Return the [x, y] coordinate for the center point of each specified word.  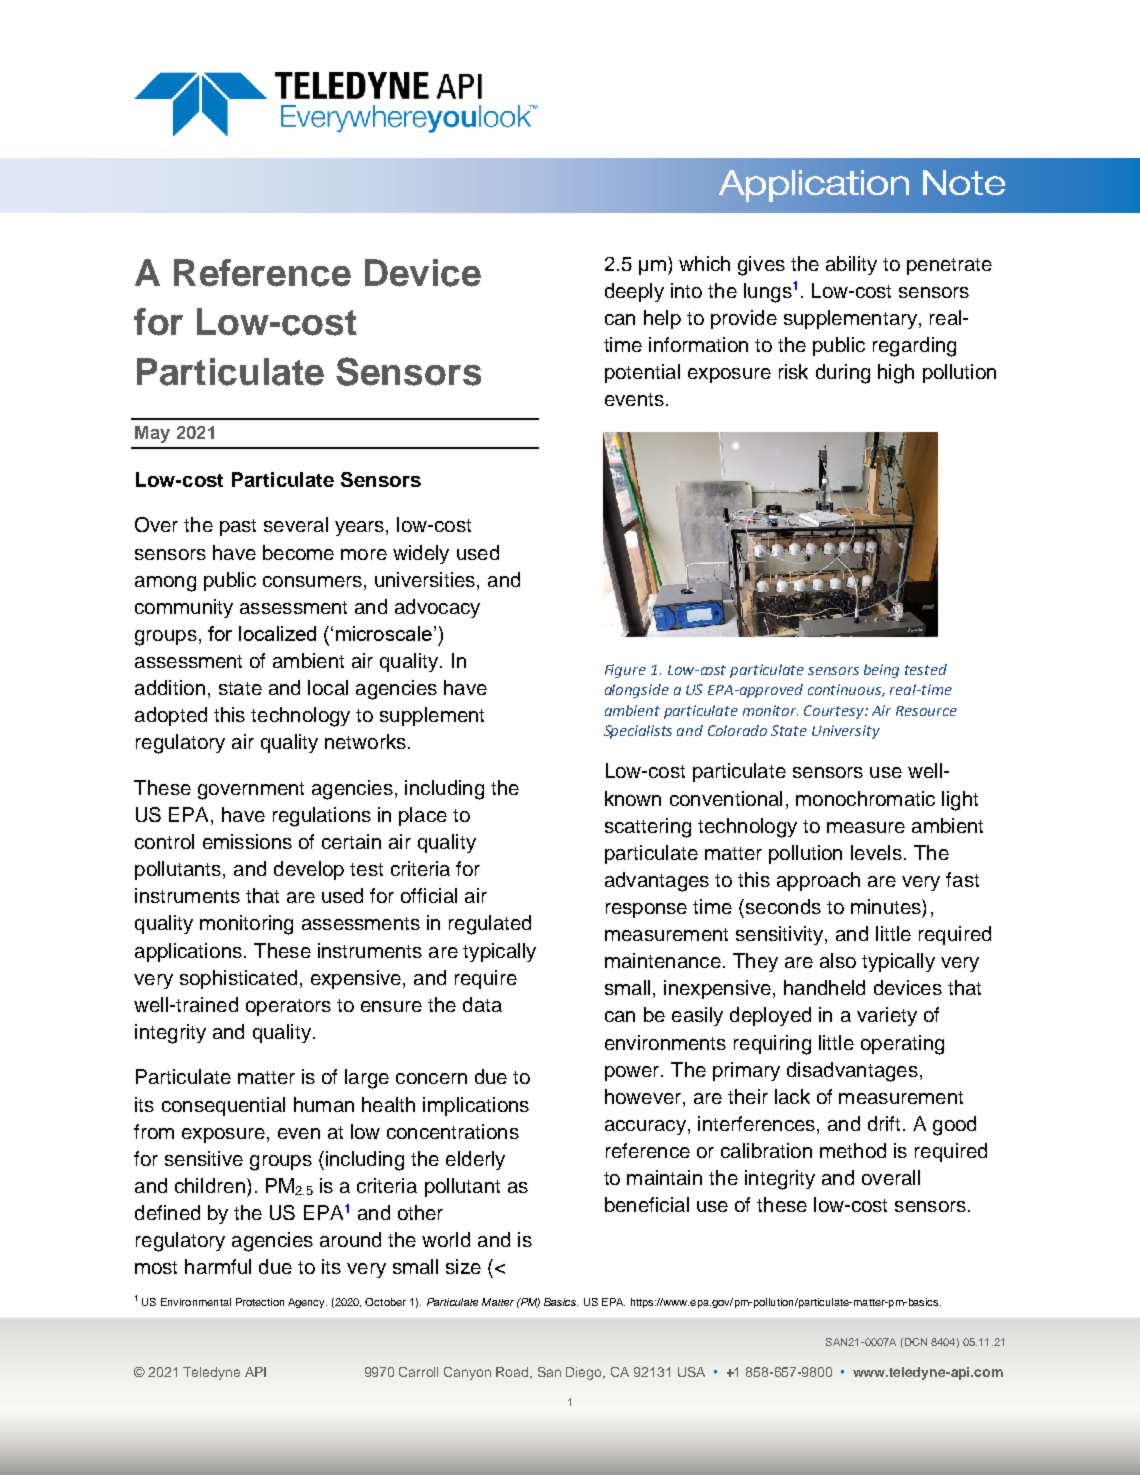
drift [884, 1123]
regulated [490, 925]
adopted [171, 716]
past [238, 527]
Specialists [638, 732]
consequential [223, 1106]
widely [421, 554]
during [843, 374]
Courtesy [835, 712]
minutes [887, 906]
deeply [634, 292]
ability [851, 265]
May [152, 434]
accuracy [645, 1127]
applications [188, 952]
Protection [260, 1302]
